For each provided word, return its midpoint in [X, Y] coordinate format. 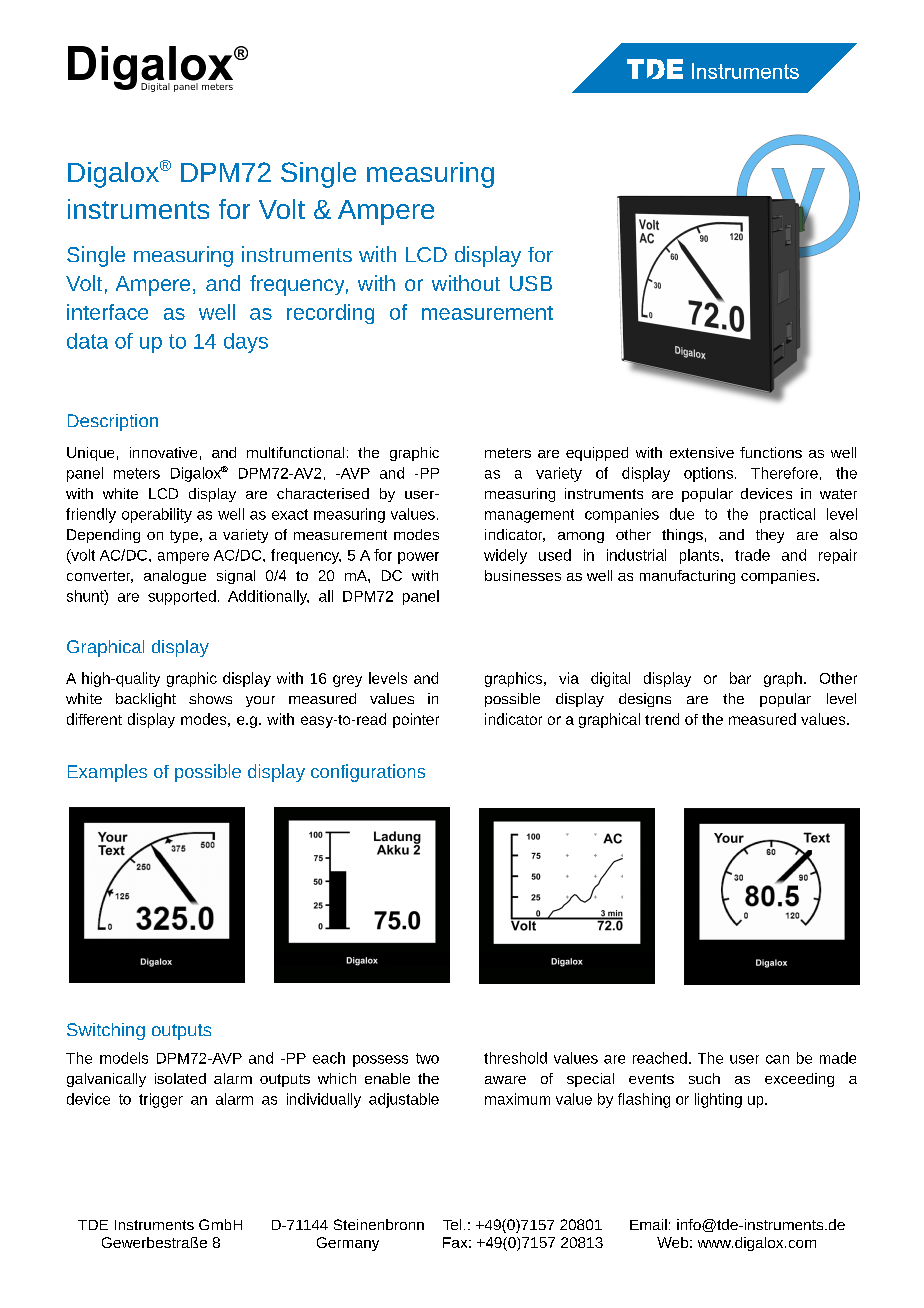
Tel [452, 1224]
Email [648, 1224]
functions [771, 452]
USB [531, 283]
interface [107, 312]
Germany [348, 1244]
